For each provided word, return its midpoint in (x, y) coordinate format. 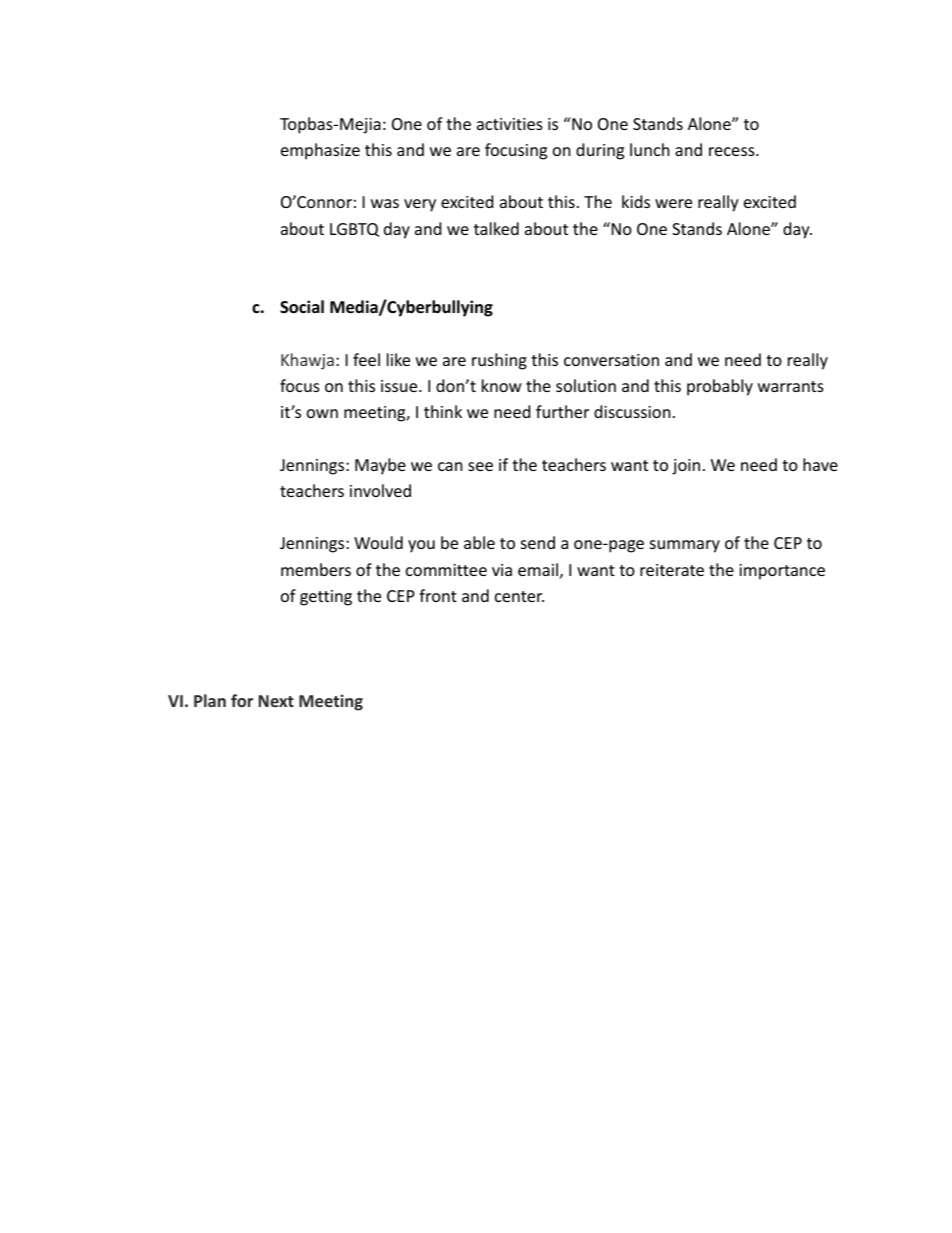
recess (733, 151)
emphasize (320, 151)
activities (510, 124)
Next (276, 701)
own (322, 413)
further (562, 411)
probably (720, 387)
